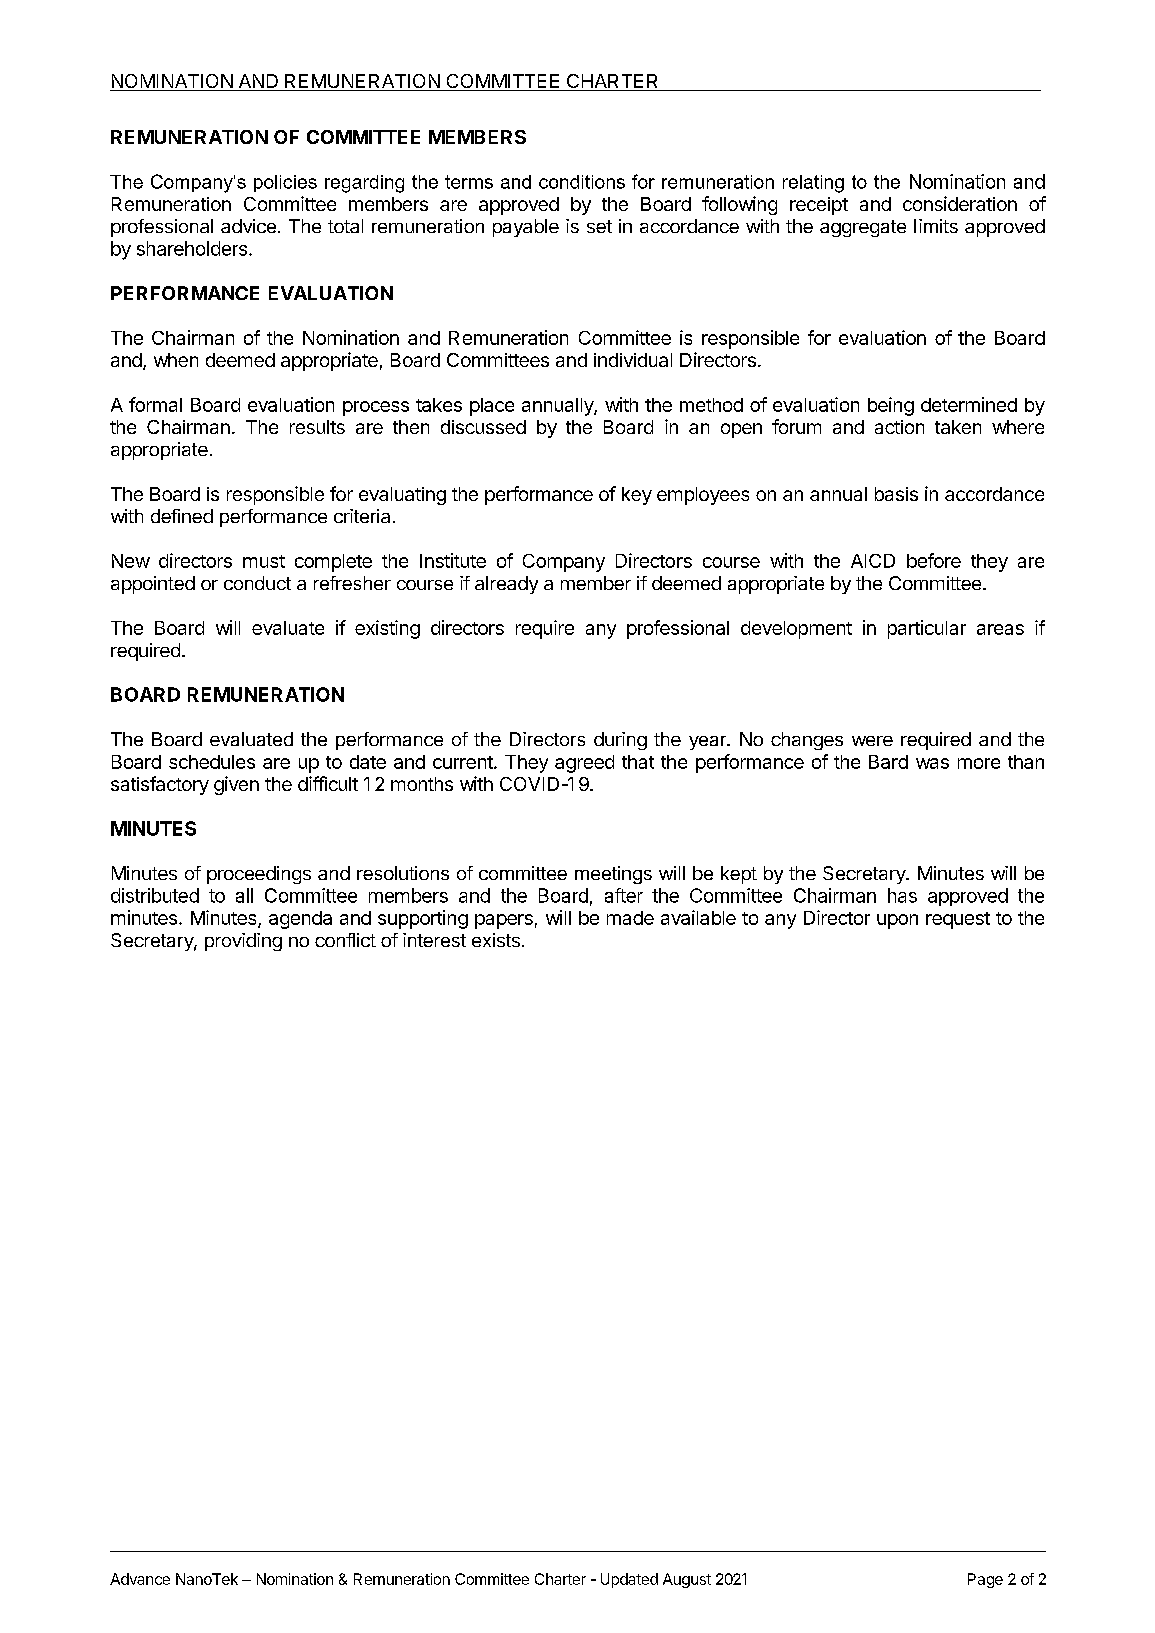  What do you see at coordinates (687, 1580) in the screenshot?
I see `August` at bounding box center [687, 1580].
